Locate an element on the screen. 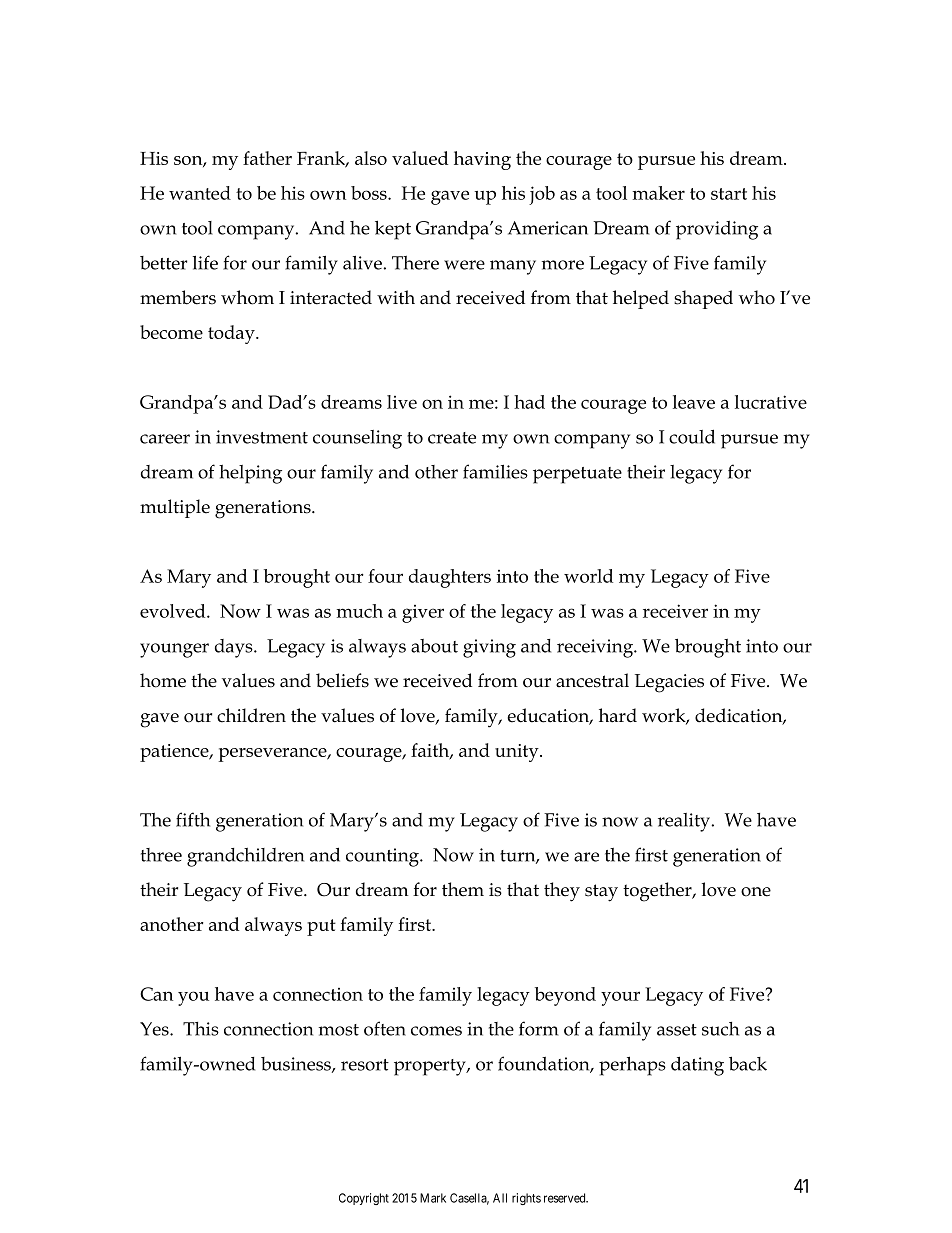 This screenshot has width=952, height=1233. start is located at coordinates (729, 194).
